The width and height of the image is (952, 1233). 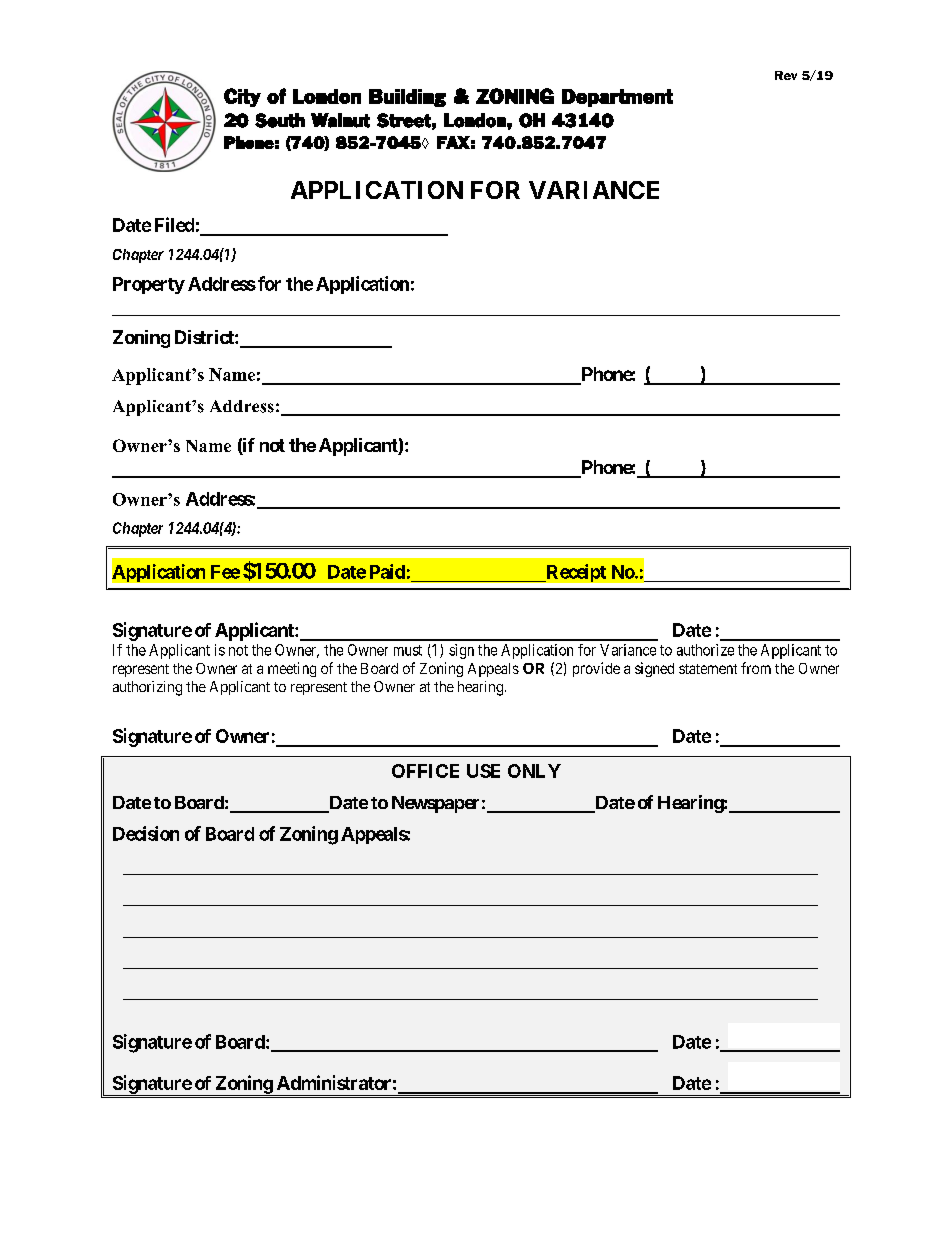 I want to click on authorize, so click(x=705, y=650).
